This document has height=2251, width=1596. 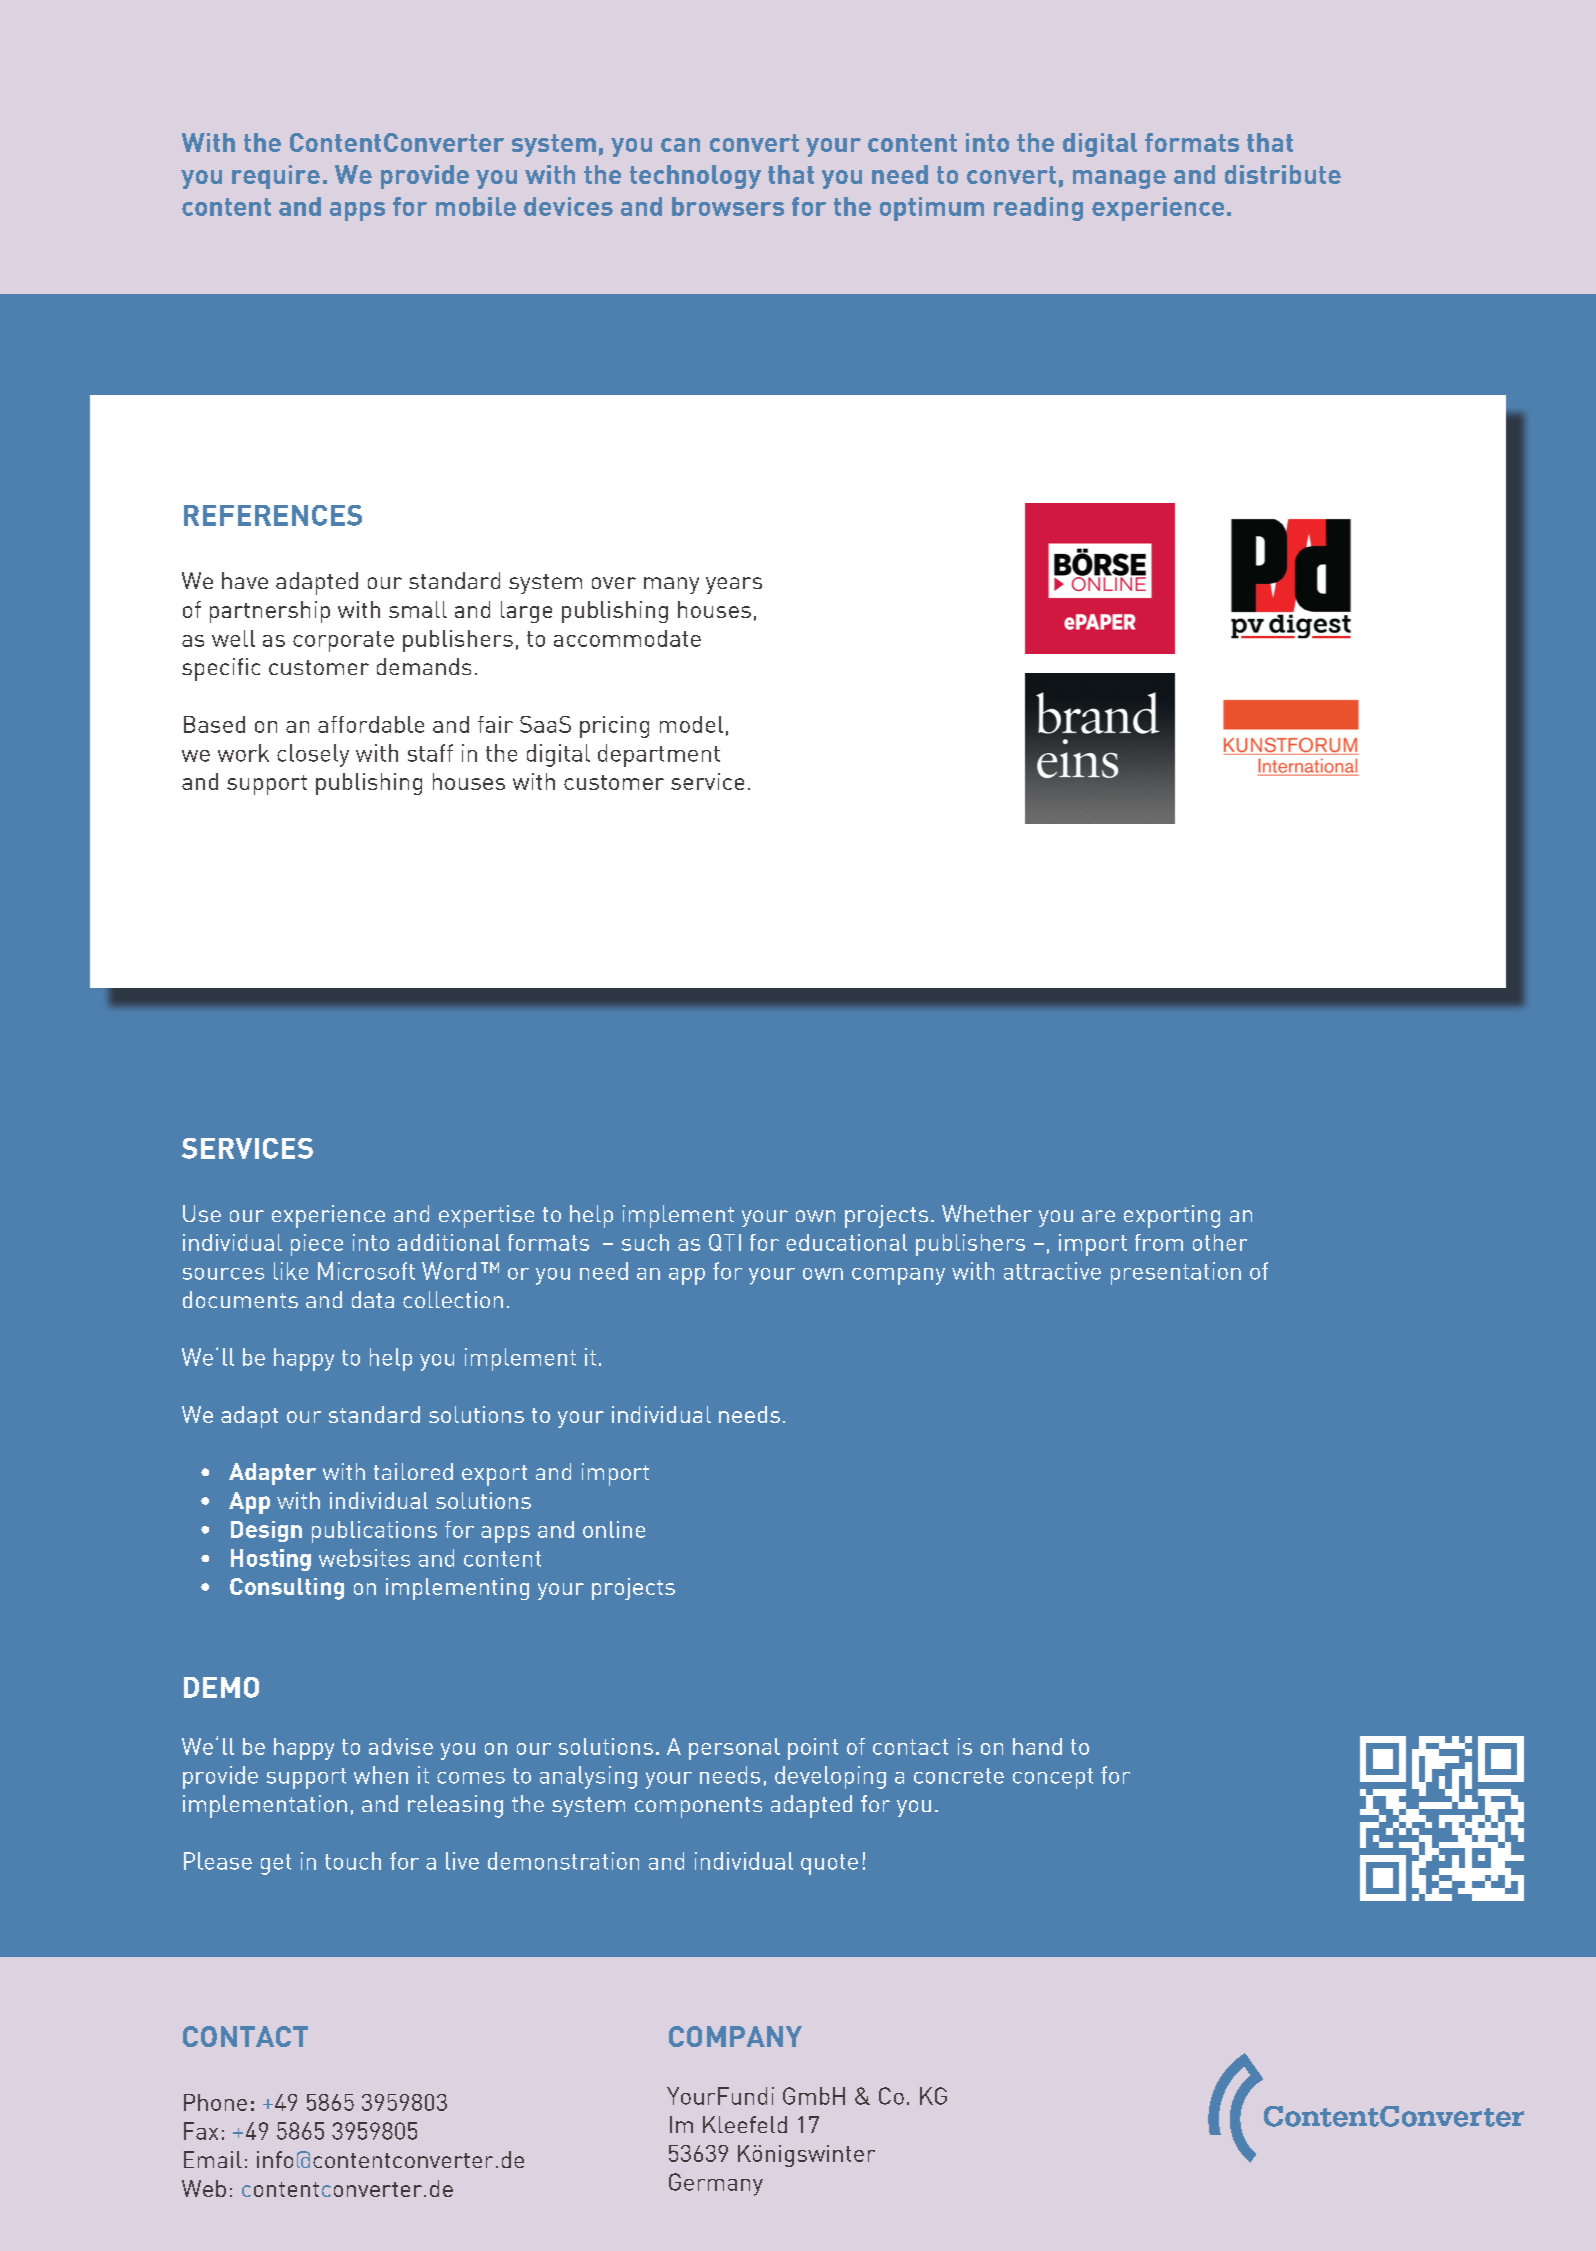 What do you see at coordinates (1098, 1216) in the document?
I see `are` at bounding box center [1098, 1216].
